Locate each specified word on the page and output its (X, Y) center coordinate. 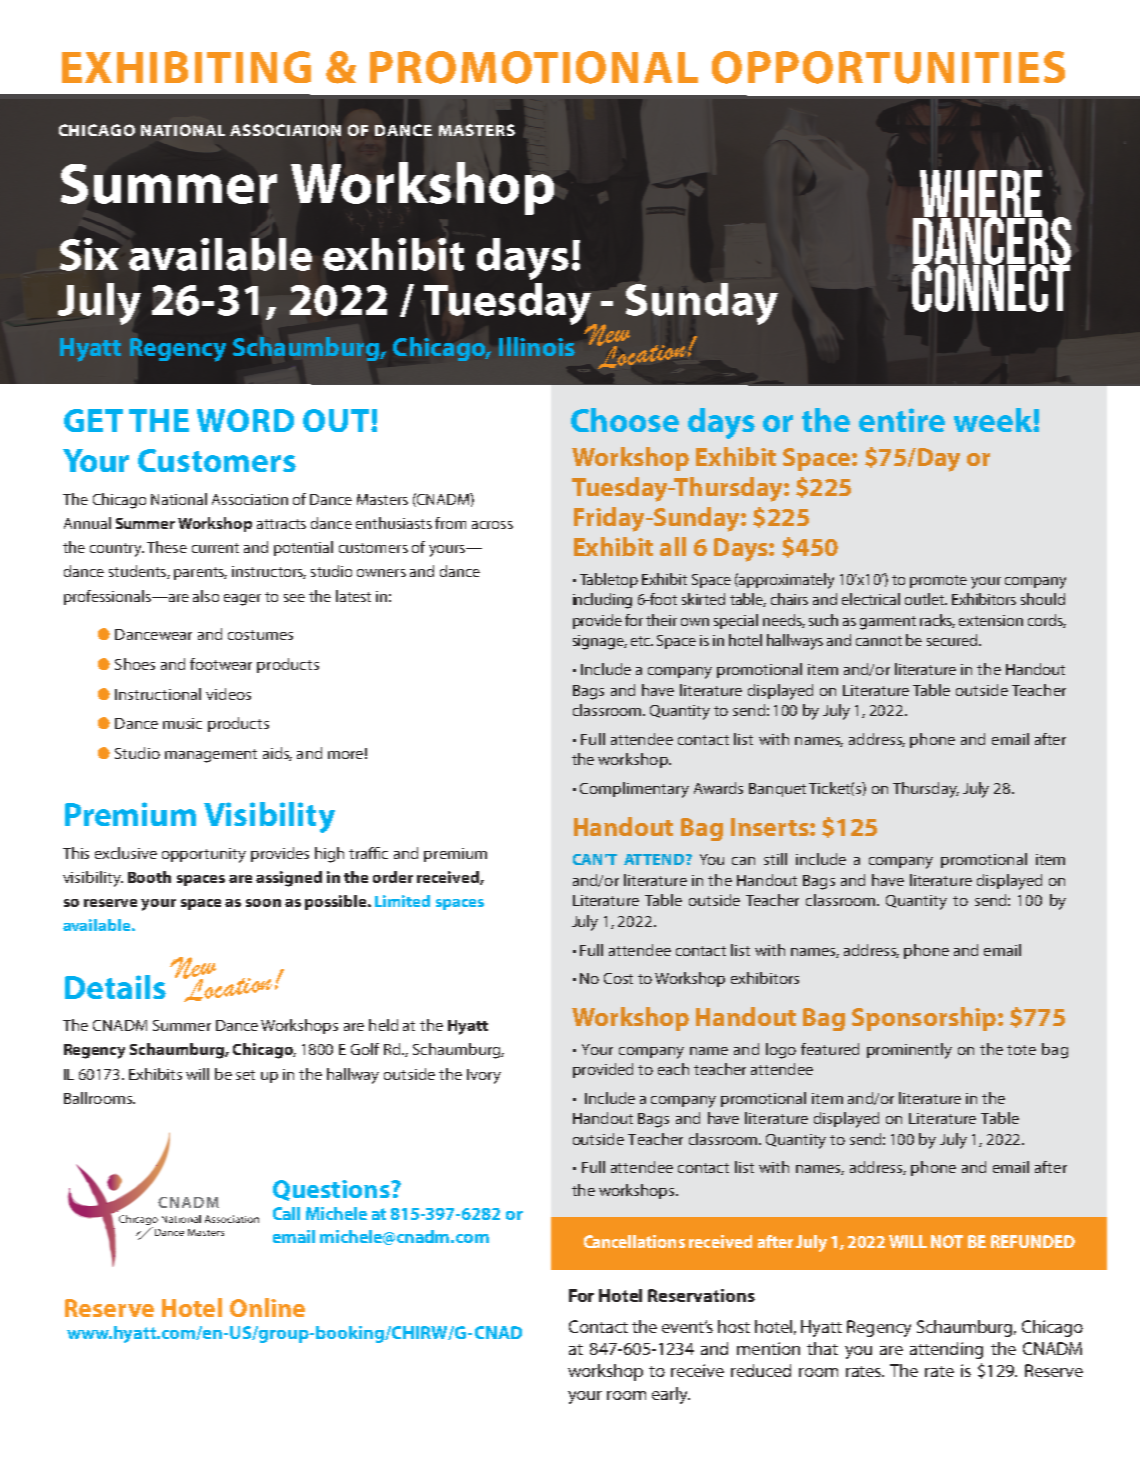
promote (938, 581)
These (167, 547)
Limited (402, 901)
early (671, 1395)
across (492, 525)
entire (902, 420)
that (822, 1348)
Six (89, 254)
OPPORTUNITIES (888, 67)
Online (267, 1307)
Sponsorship (925, 1019)
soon (263, 903)
